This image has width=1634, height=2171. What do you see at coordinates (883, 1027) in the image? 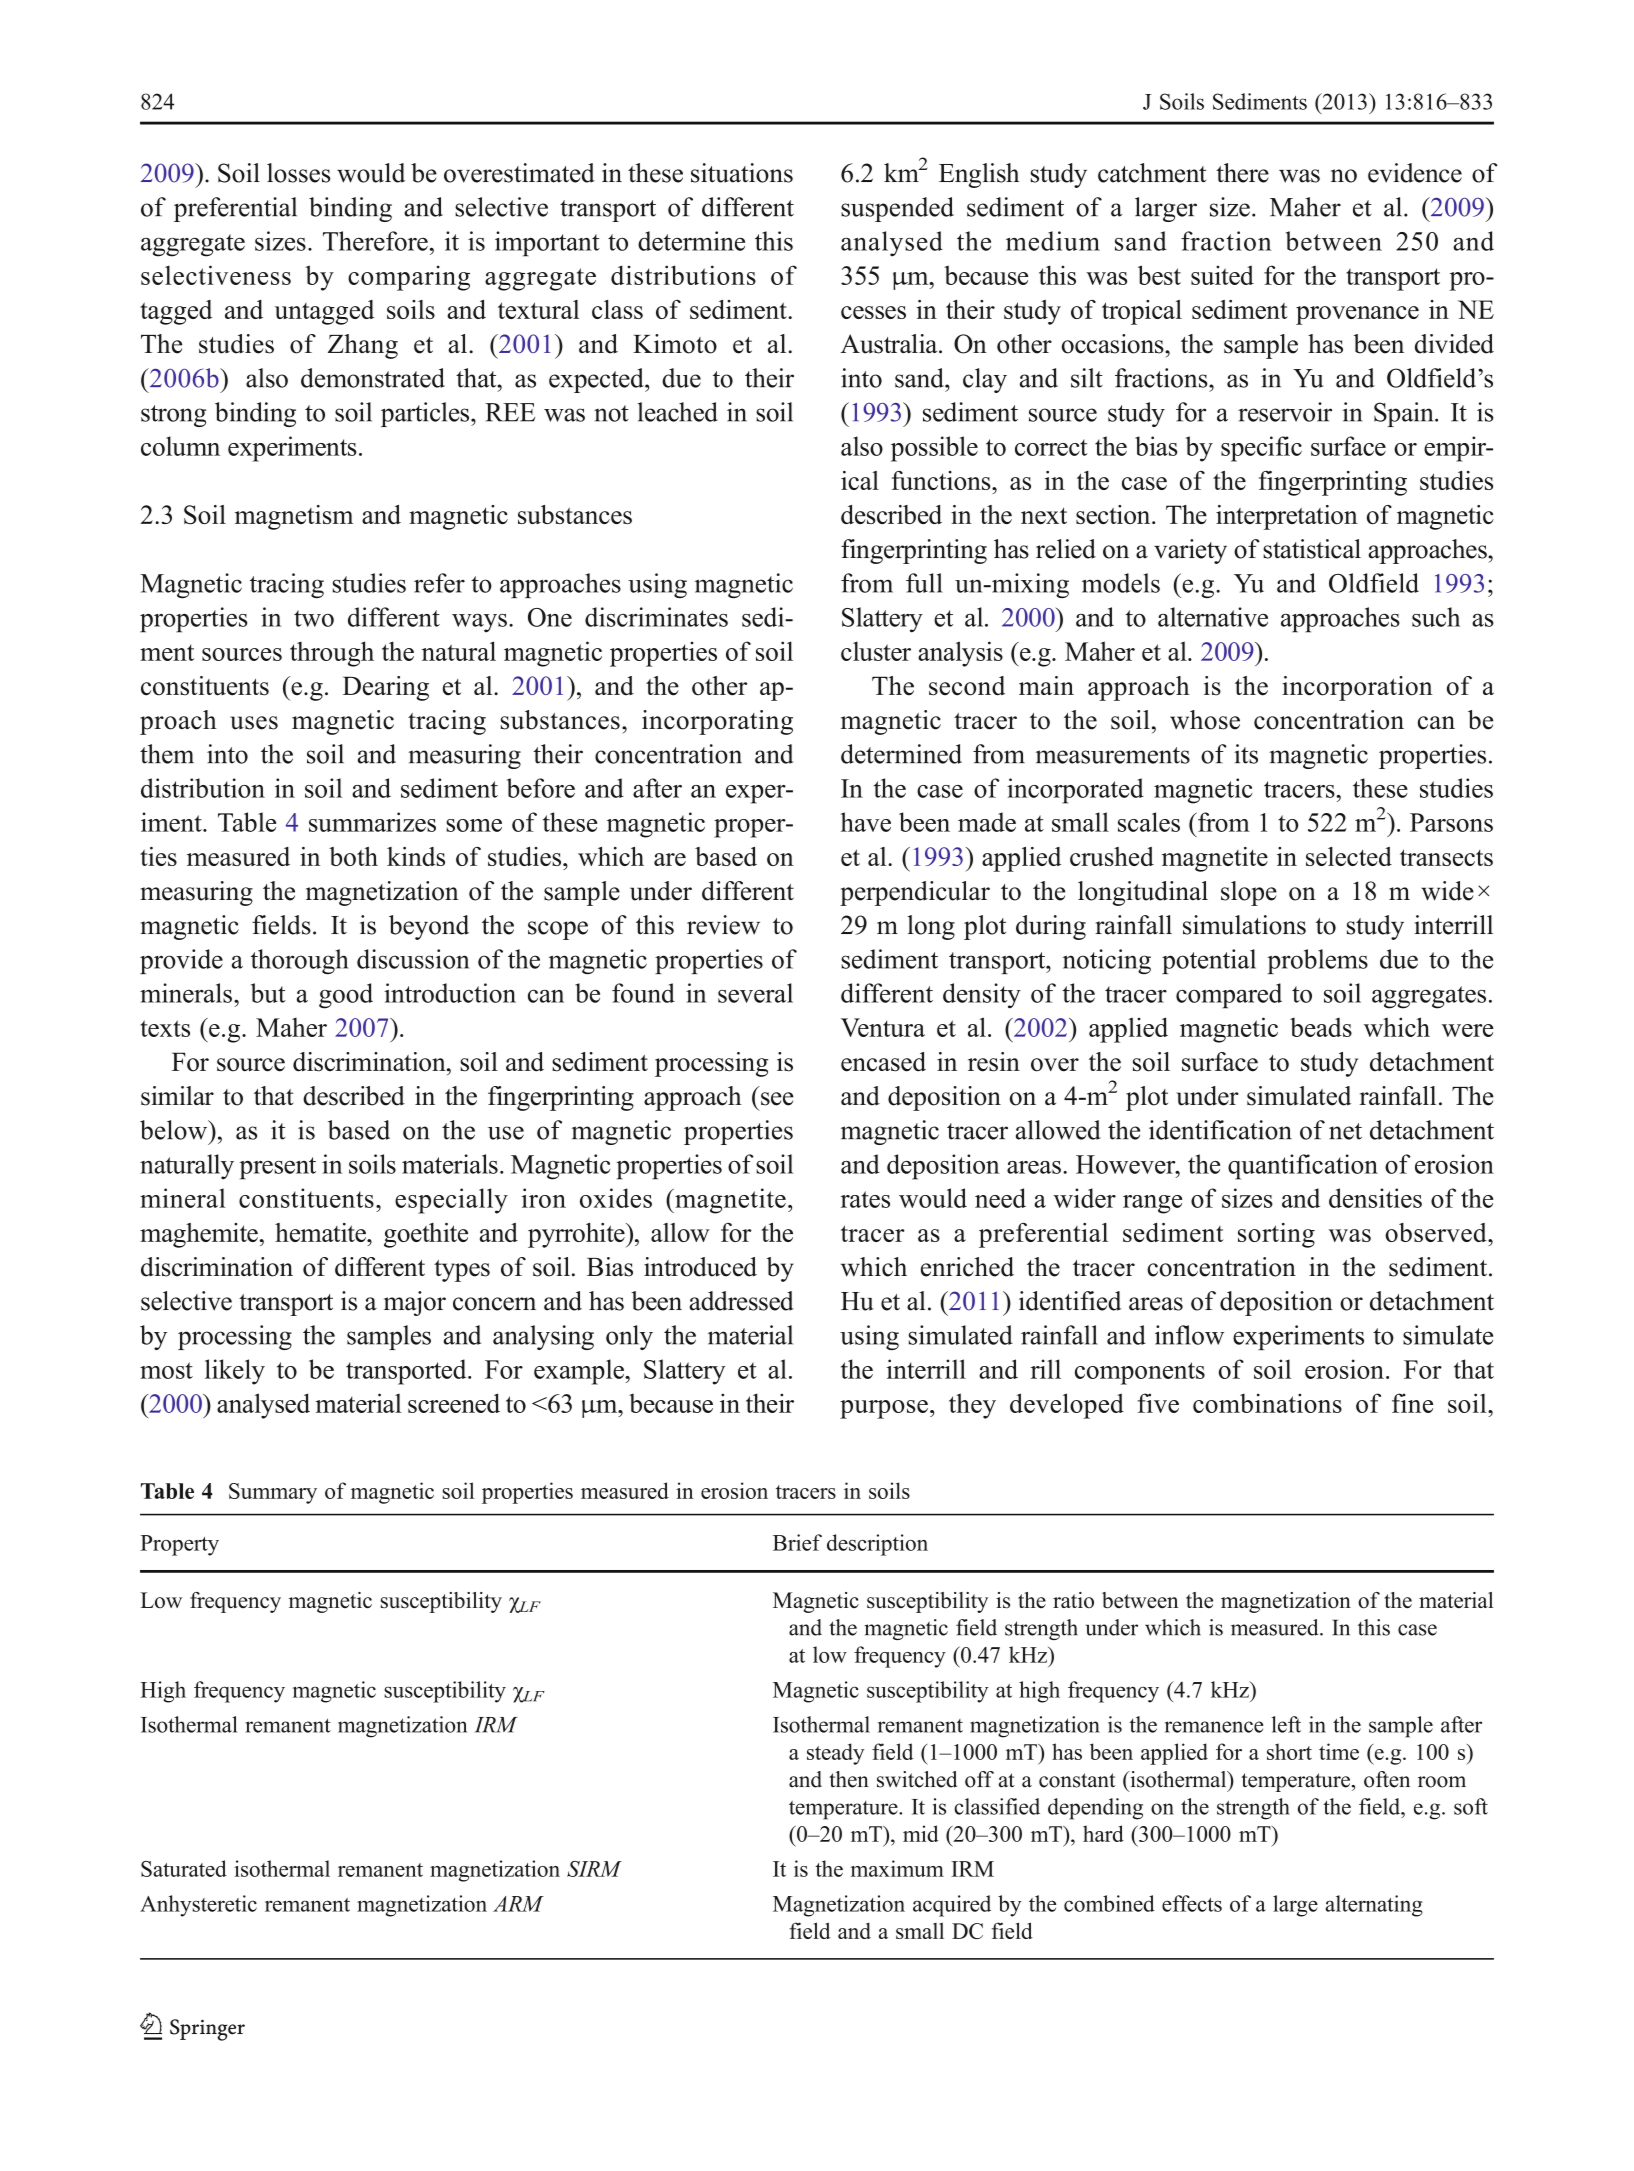
I see `Ventura` at bounding box center [883, 1027].
